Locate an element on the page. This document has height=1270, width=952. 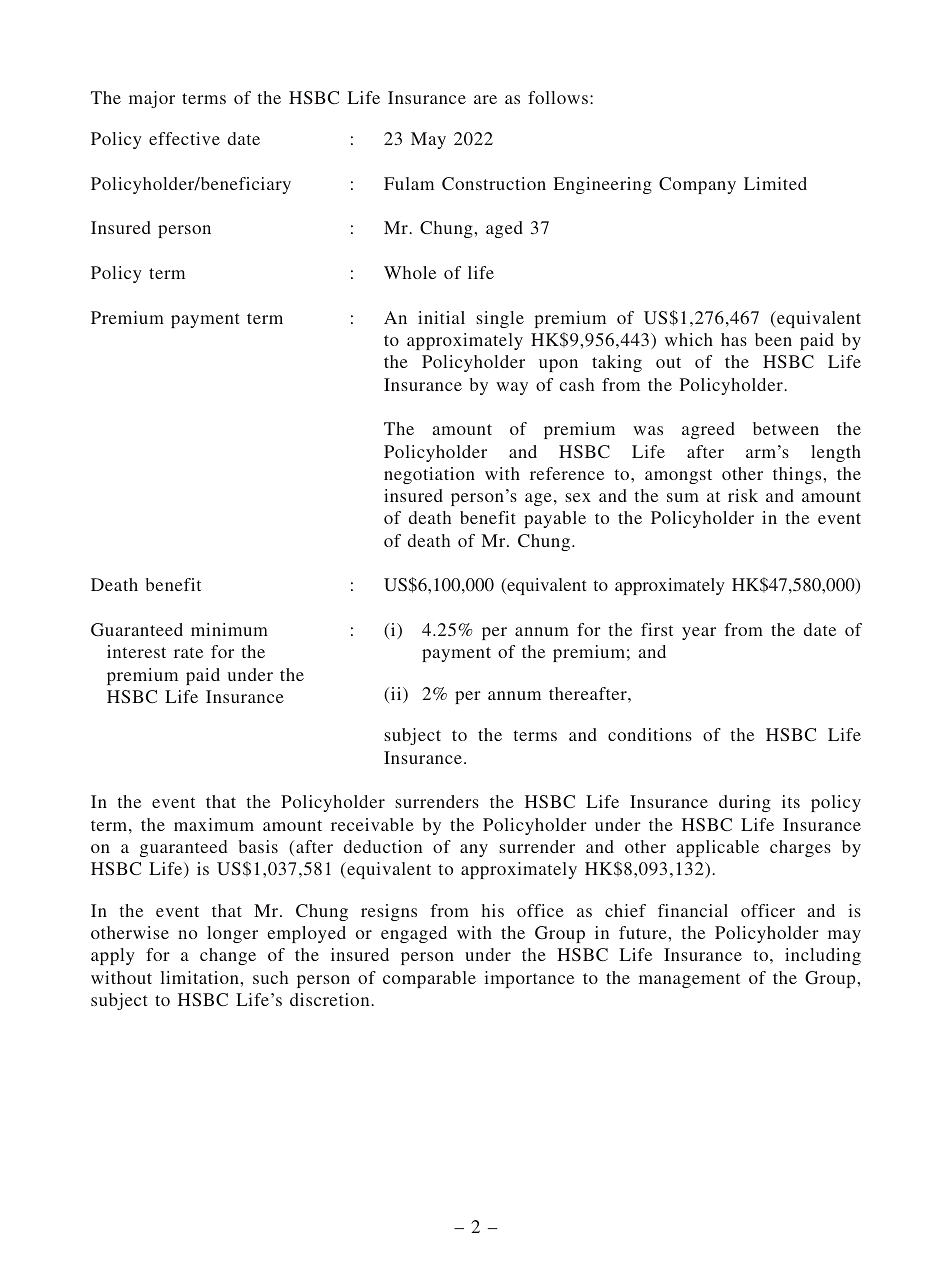
are is located at coordinates (485, 99).
